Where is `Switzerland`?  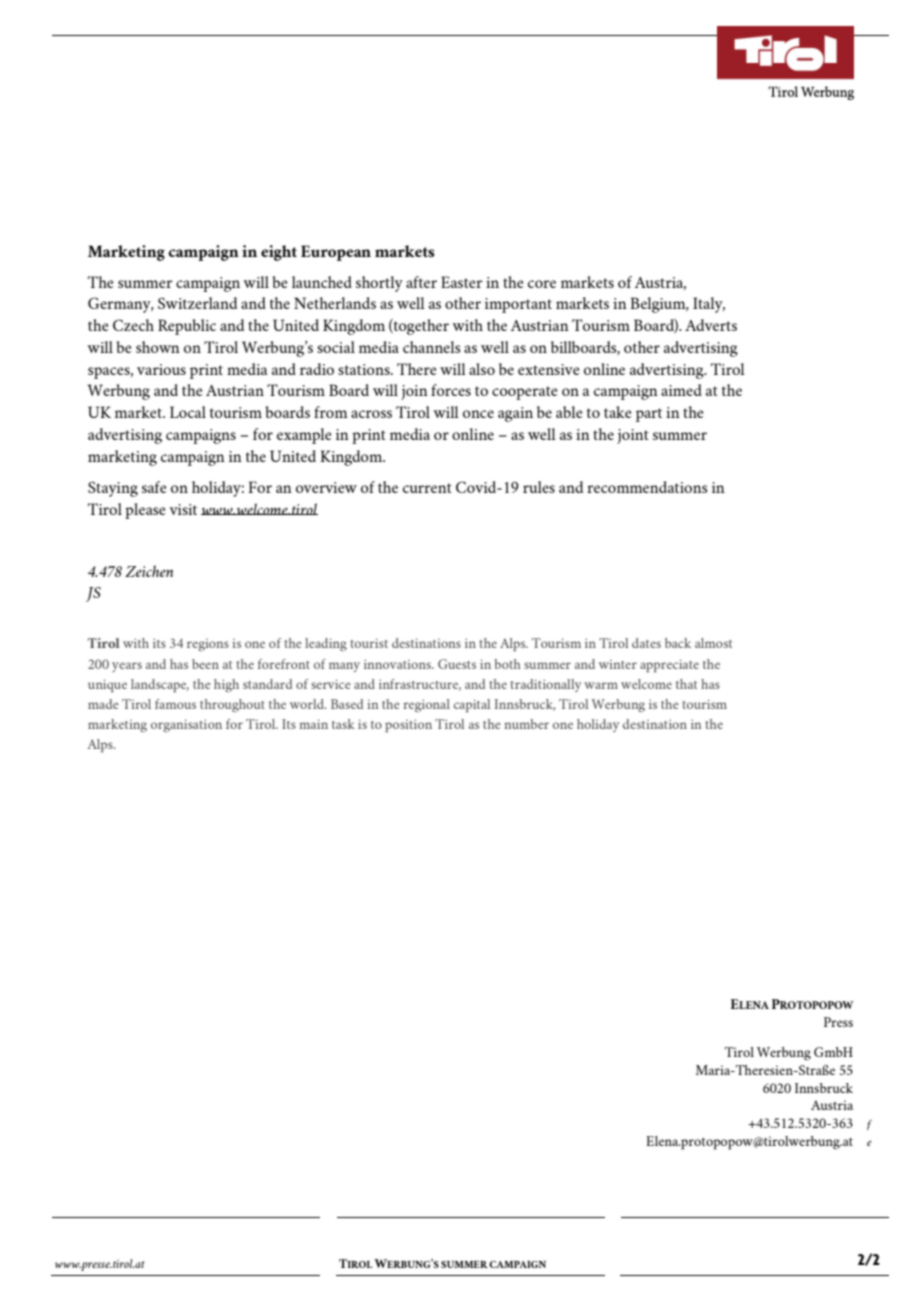
Switzerland is located at coordinates (197, 303).
